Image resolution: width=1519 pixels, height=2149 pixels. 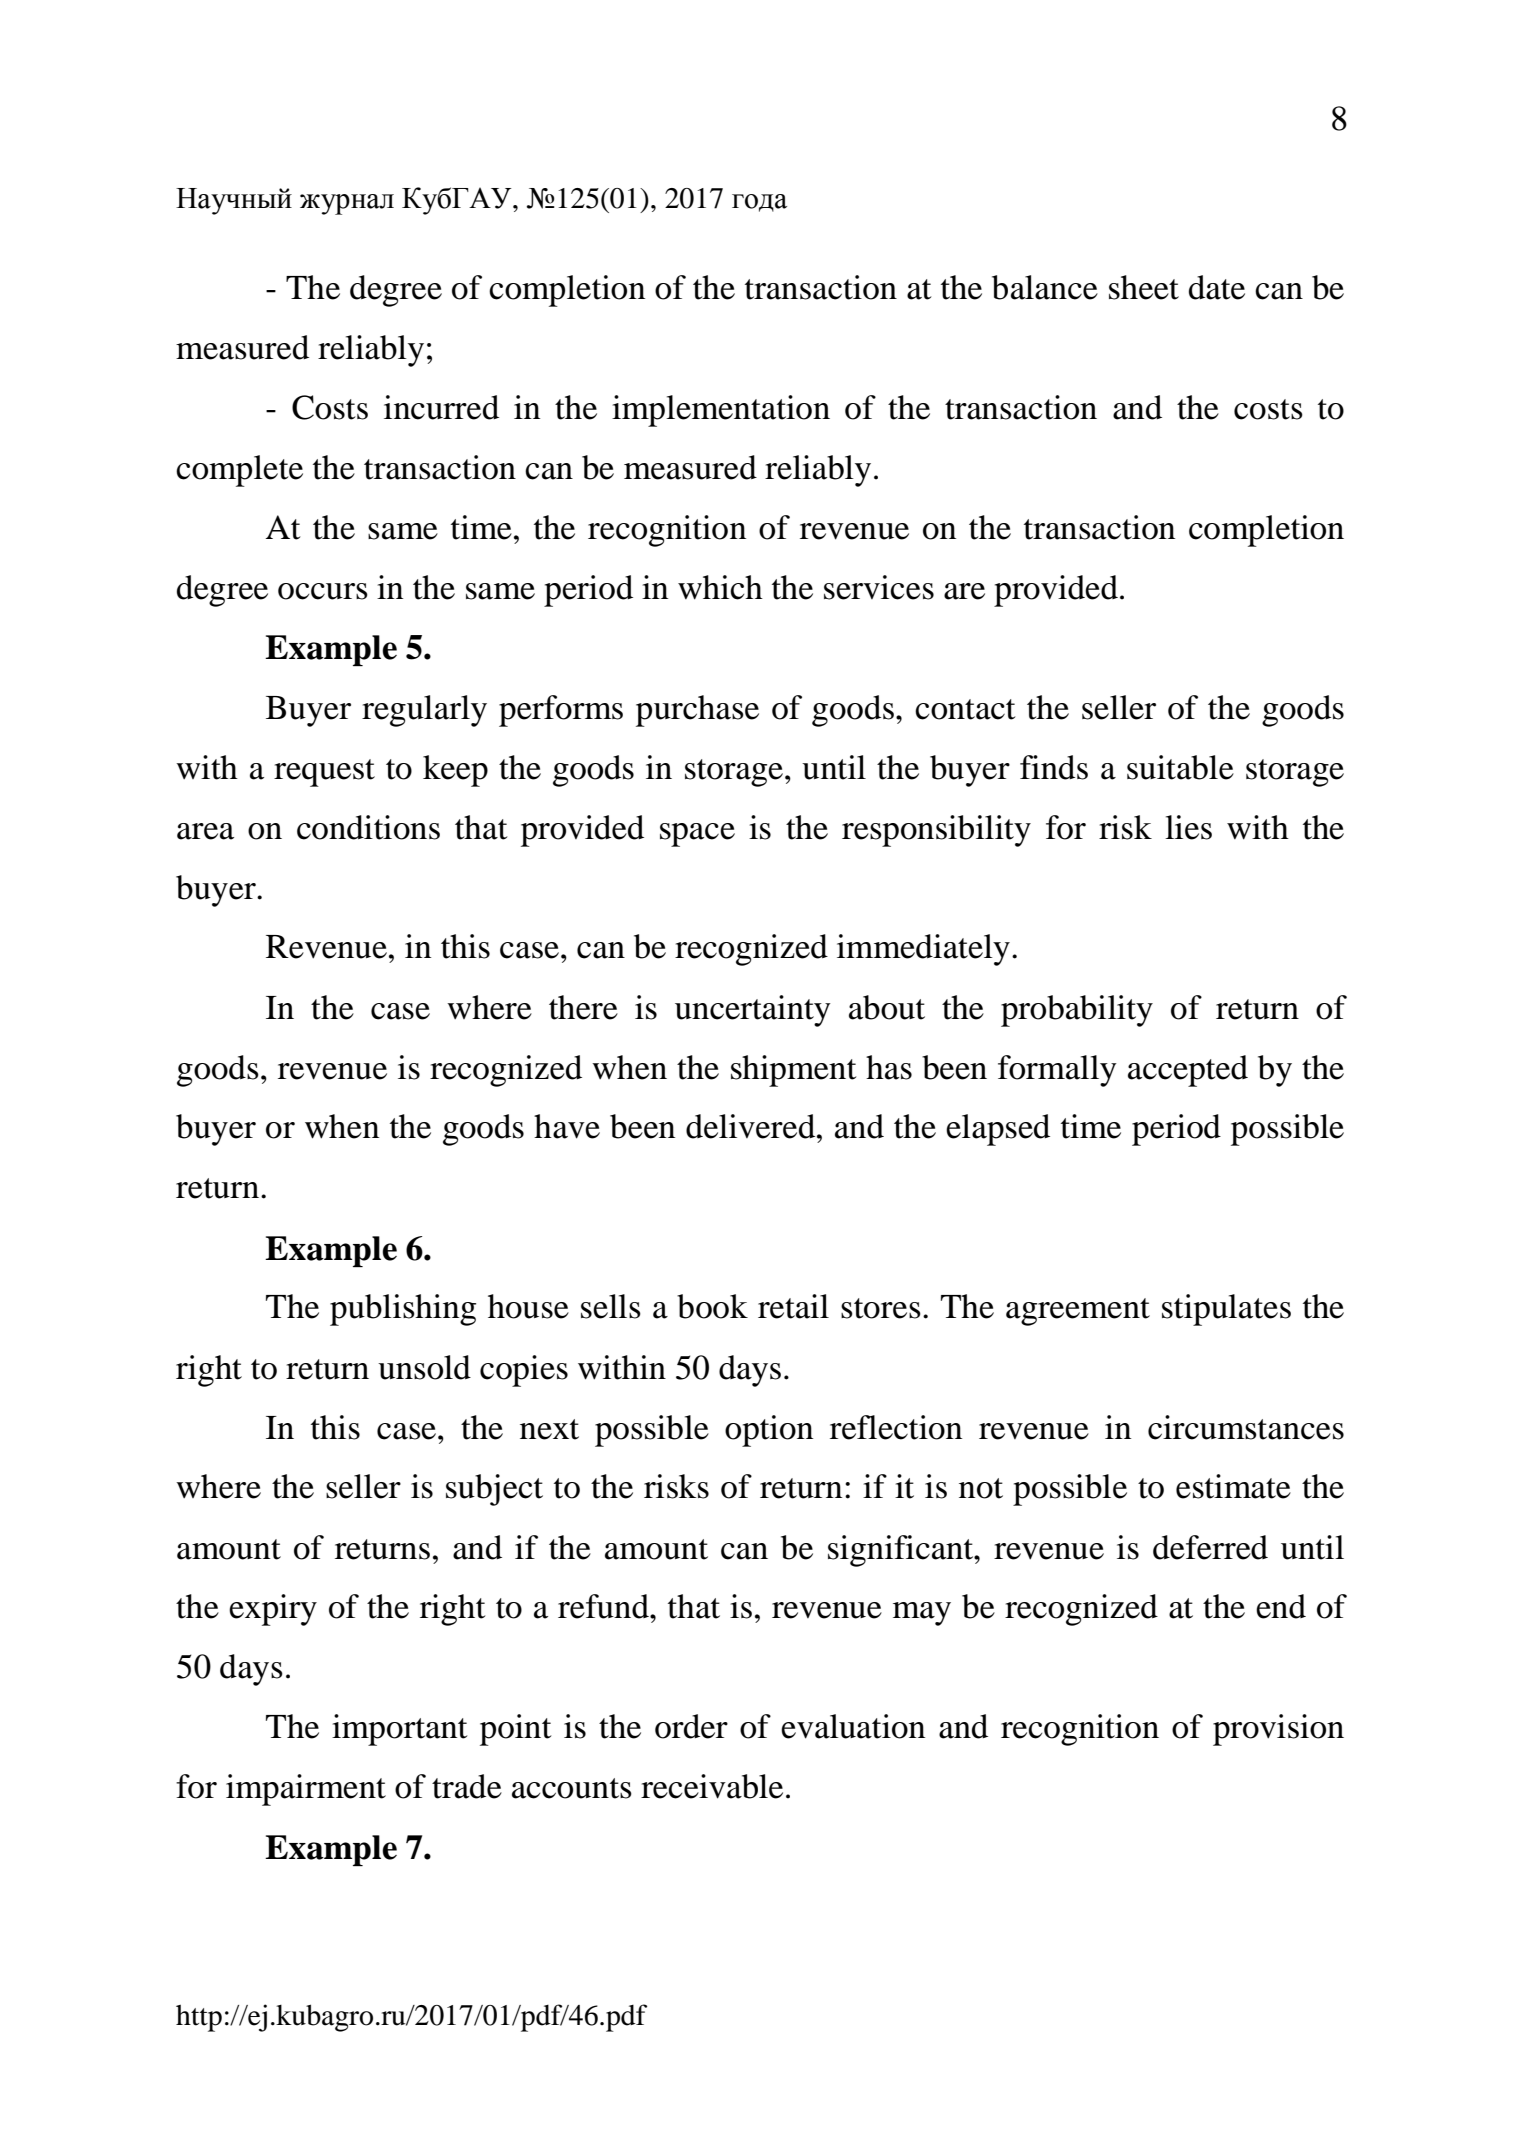 I want to click on incurred, so click(x=441, y=407).
